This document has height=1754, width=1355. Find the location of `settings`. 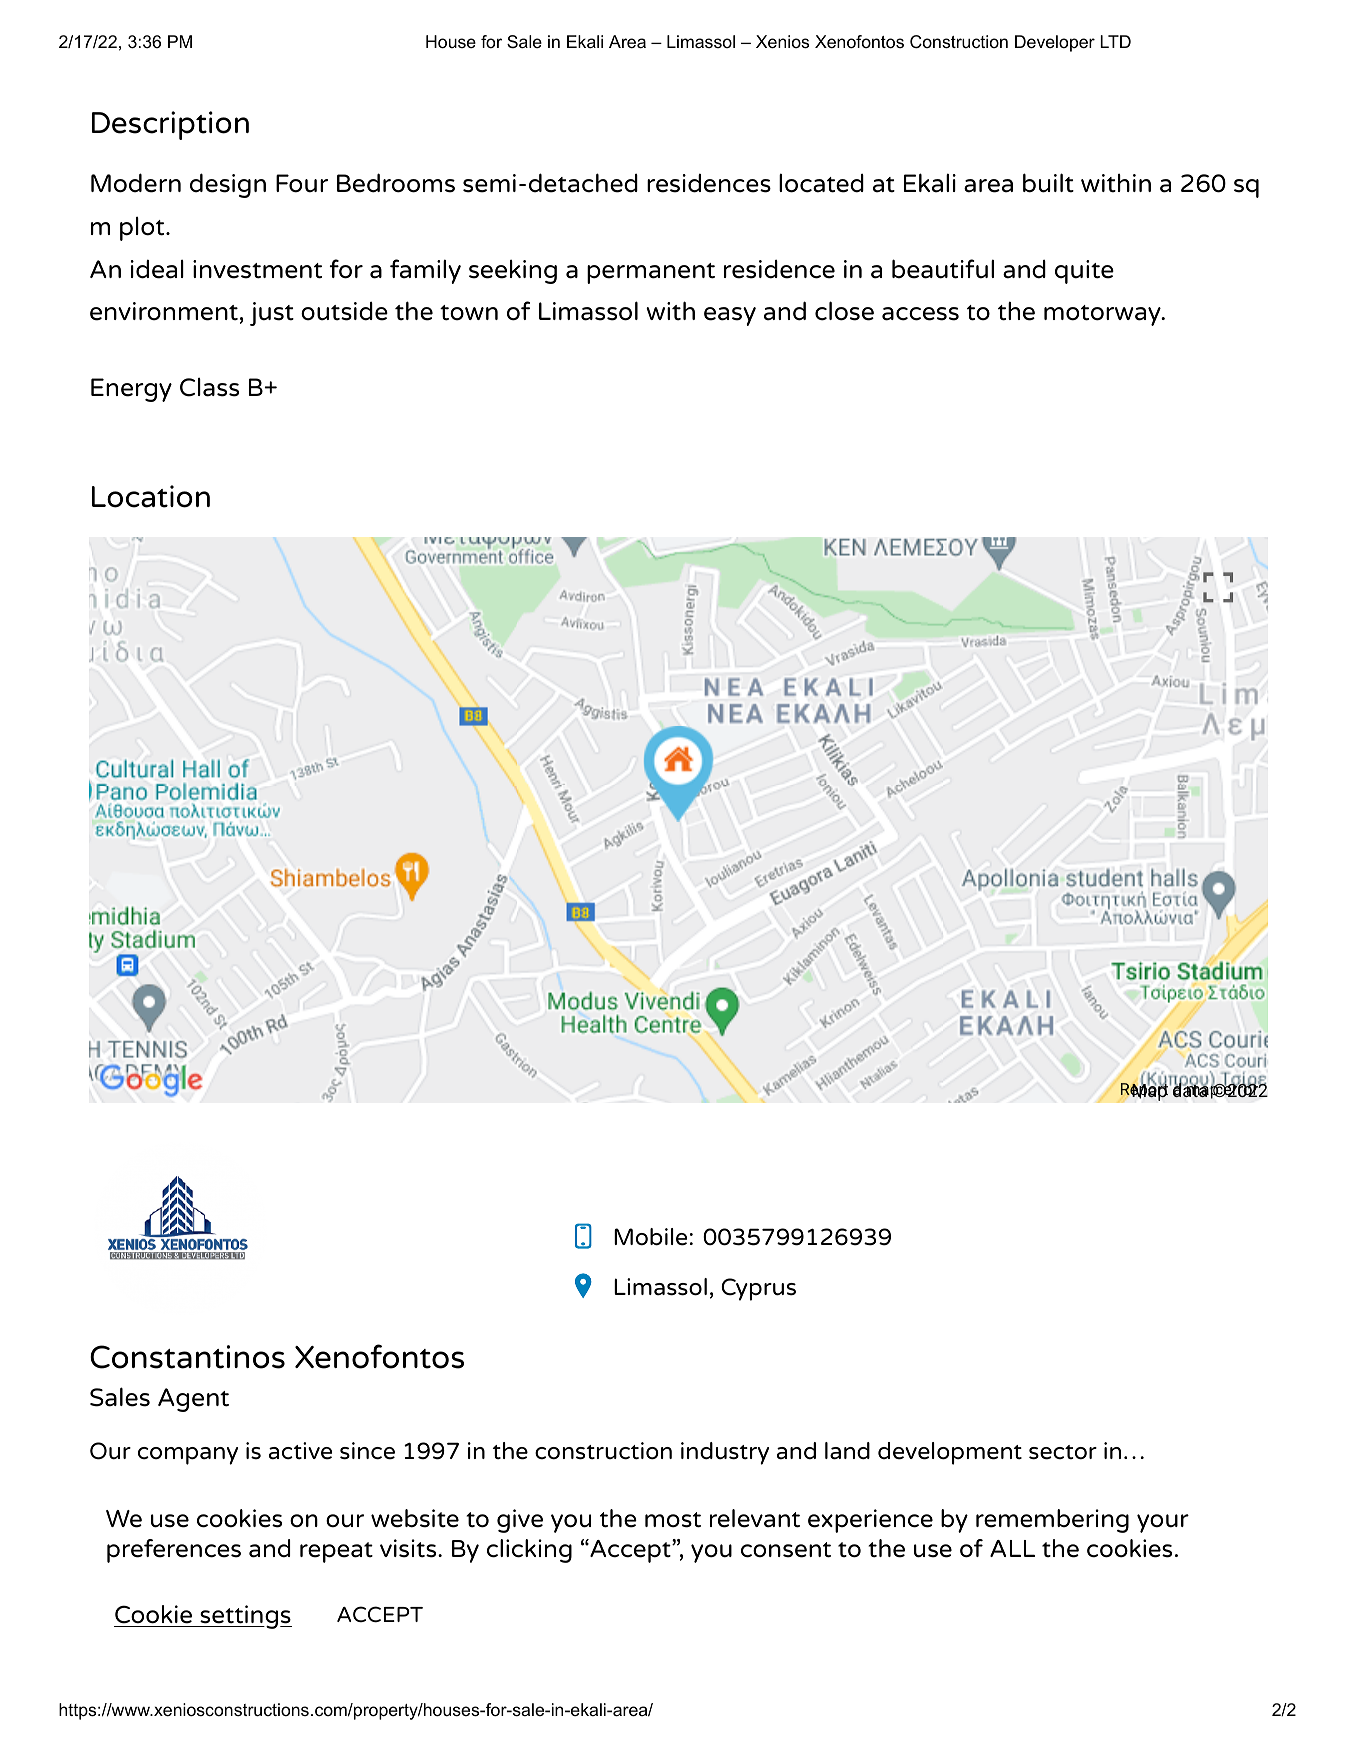

settings is located at coordinates (245, 1617).
